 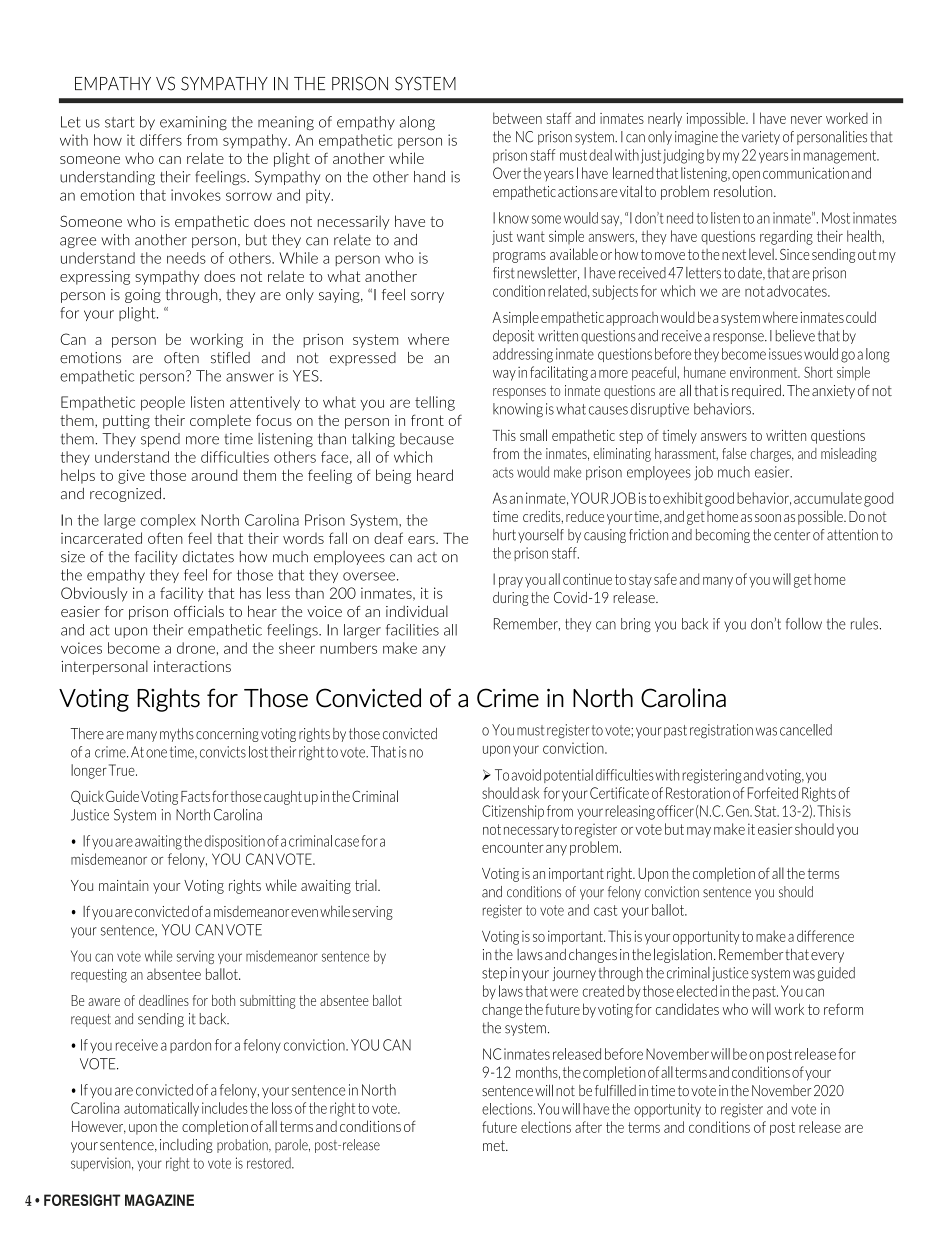 What do you see at coordinates (161, 140) in the document?
I see `differs` at bounding box center [161, 140].
